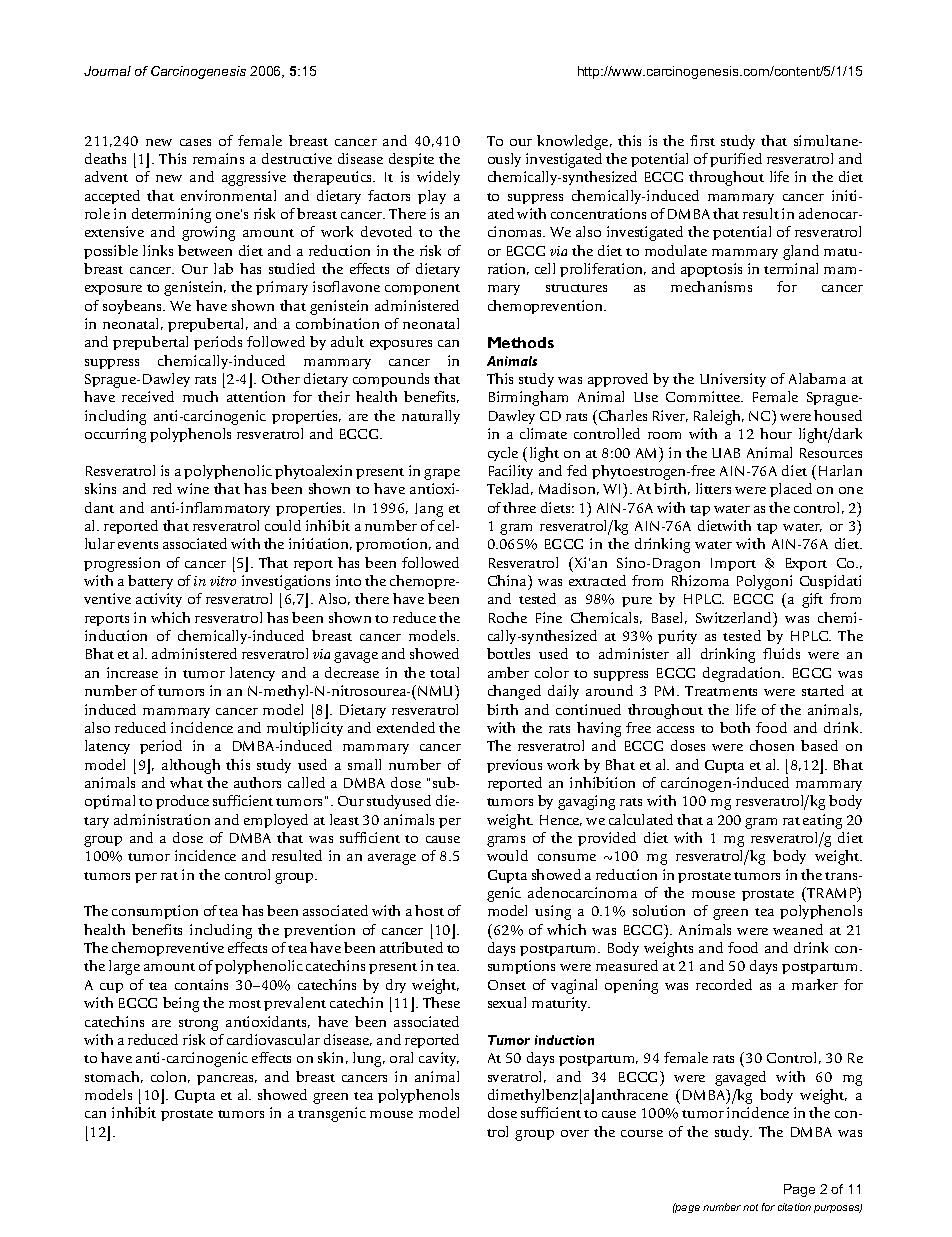  What do you see at coordinates (702, 140) in the image?
I see `first` at bounding box center [702, 140].
